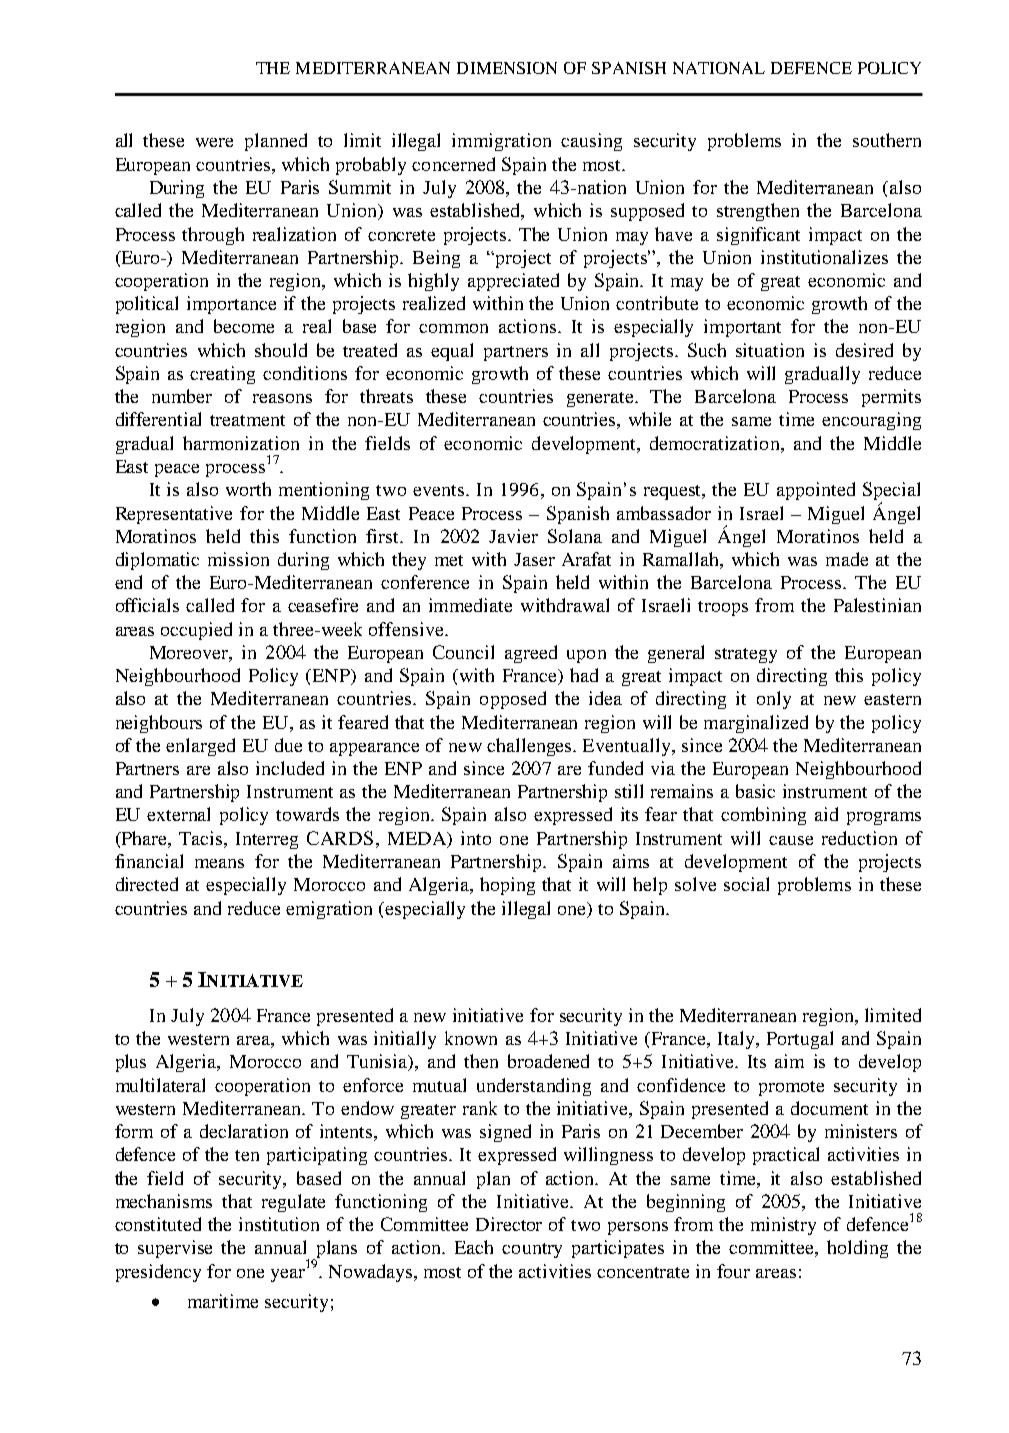  What do you see at coordinates (222, 375) in the page?
I see `creating` at bounding box center [222, 375].
